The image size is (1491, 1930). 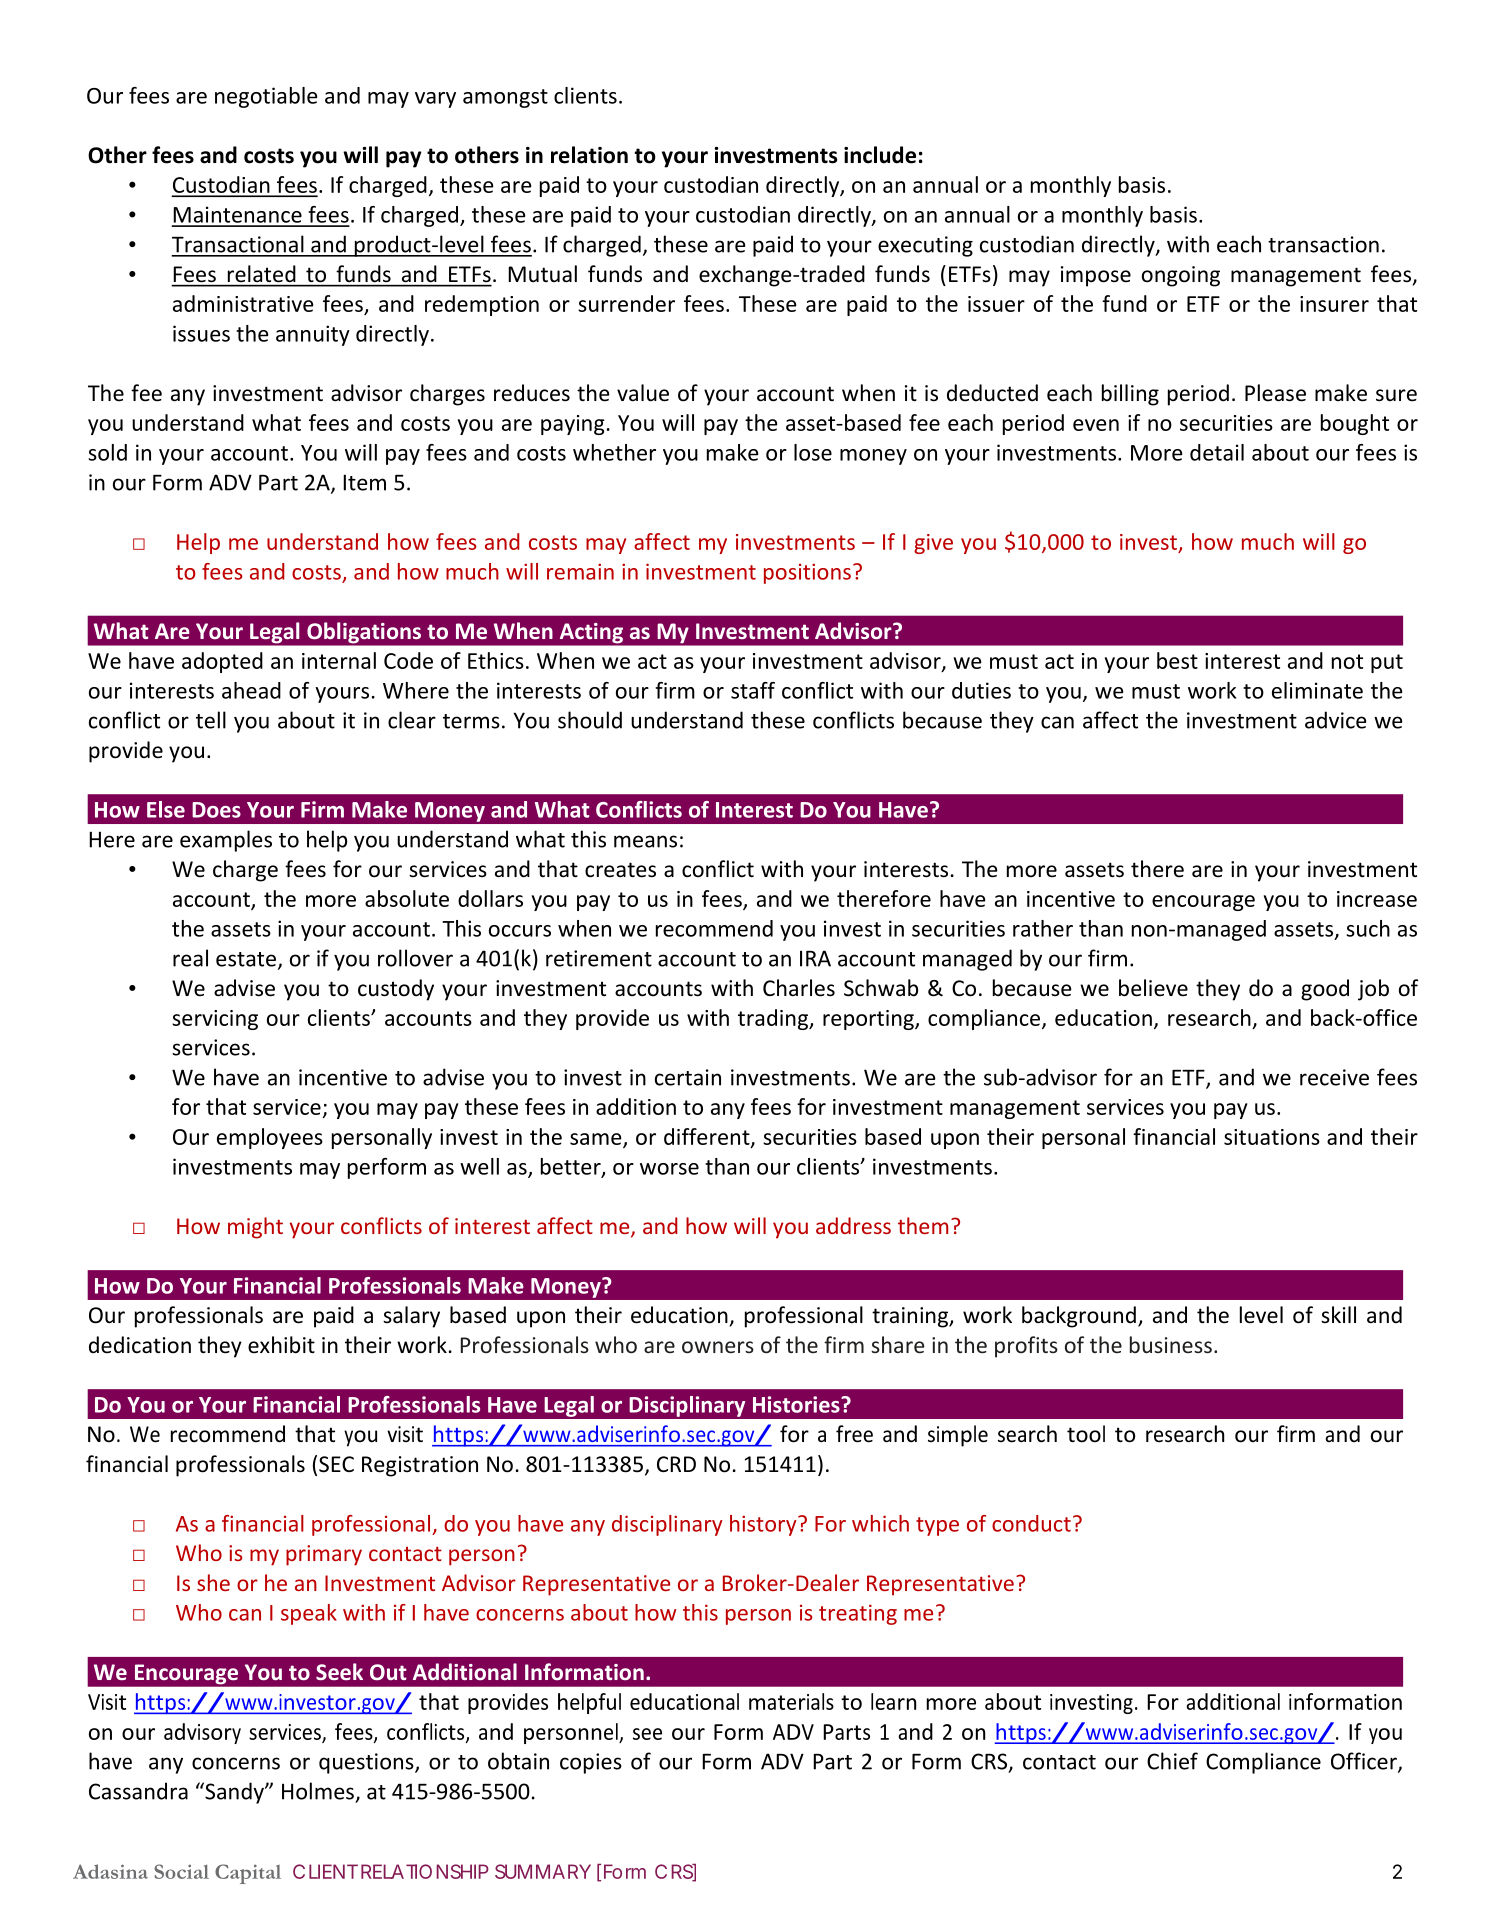 I want to click on copies, so click(x=591, y=1763).
